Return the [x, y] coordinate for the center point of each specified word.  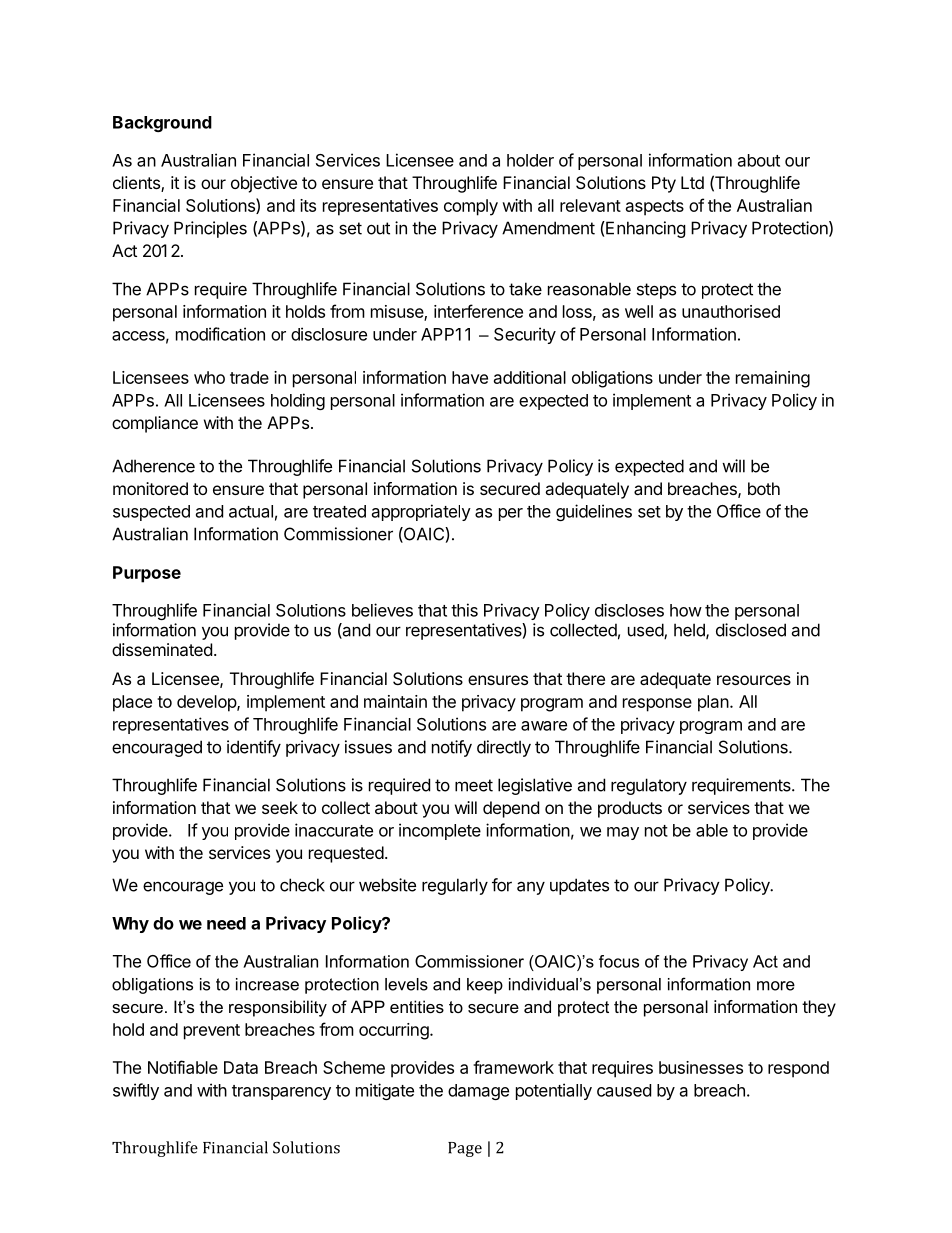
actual [251, 511]
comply [471, 207]
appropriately [421, 512]
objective [264, 184]
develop [207, 703]
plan [713, 703]
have [470, 377]
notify [452, 748]
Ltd [692, 182]
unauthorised [731, 311]
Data [241, 1067]
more [776, 986]
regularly [455, 886]
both [764, 488]
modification [220, 334]
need [226, 923]
